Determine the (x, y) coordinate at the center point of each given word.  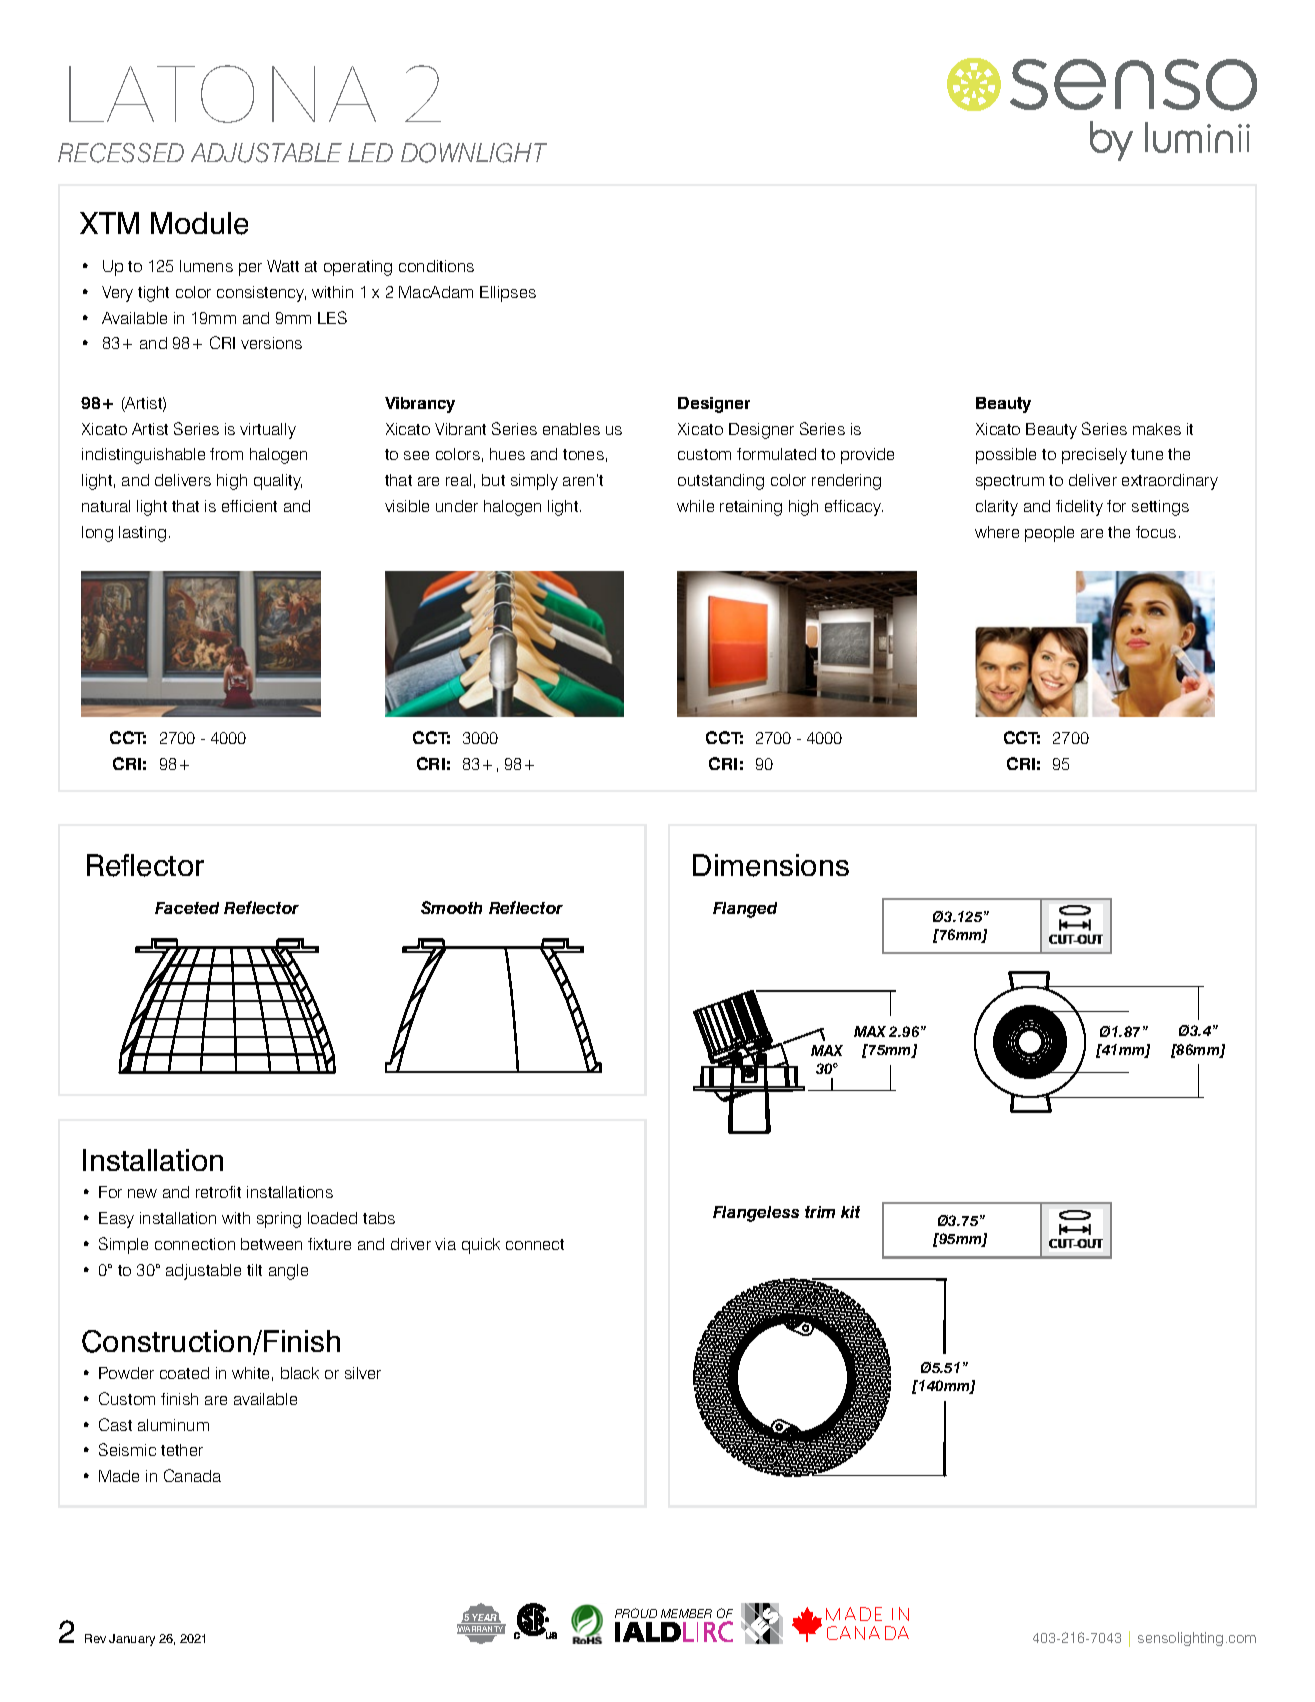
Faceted (187, 908)
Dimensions (771, 865)
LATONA (222, 94)
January (132, 1640)
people (1049, 534)
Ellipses (508, 294)
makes (1157, 429)
